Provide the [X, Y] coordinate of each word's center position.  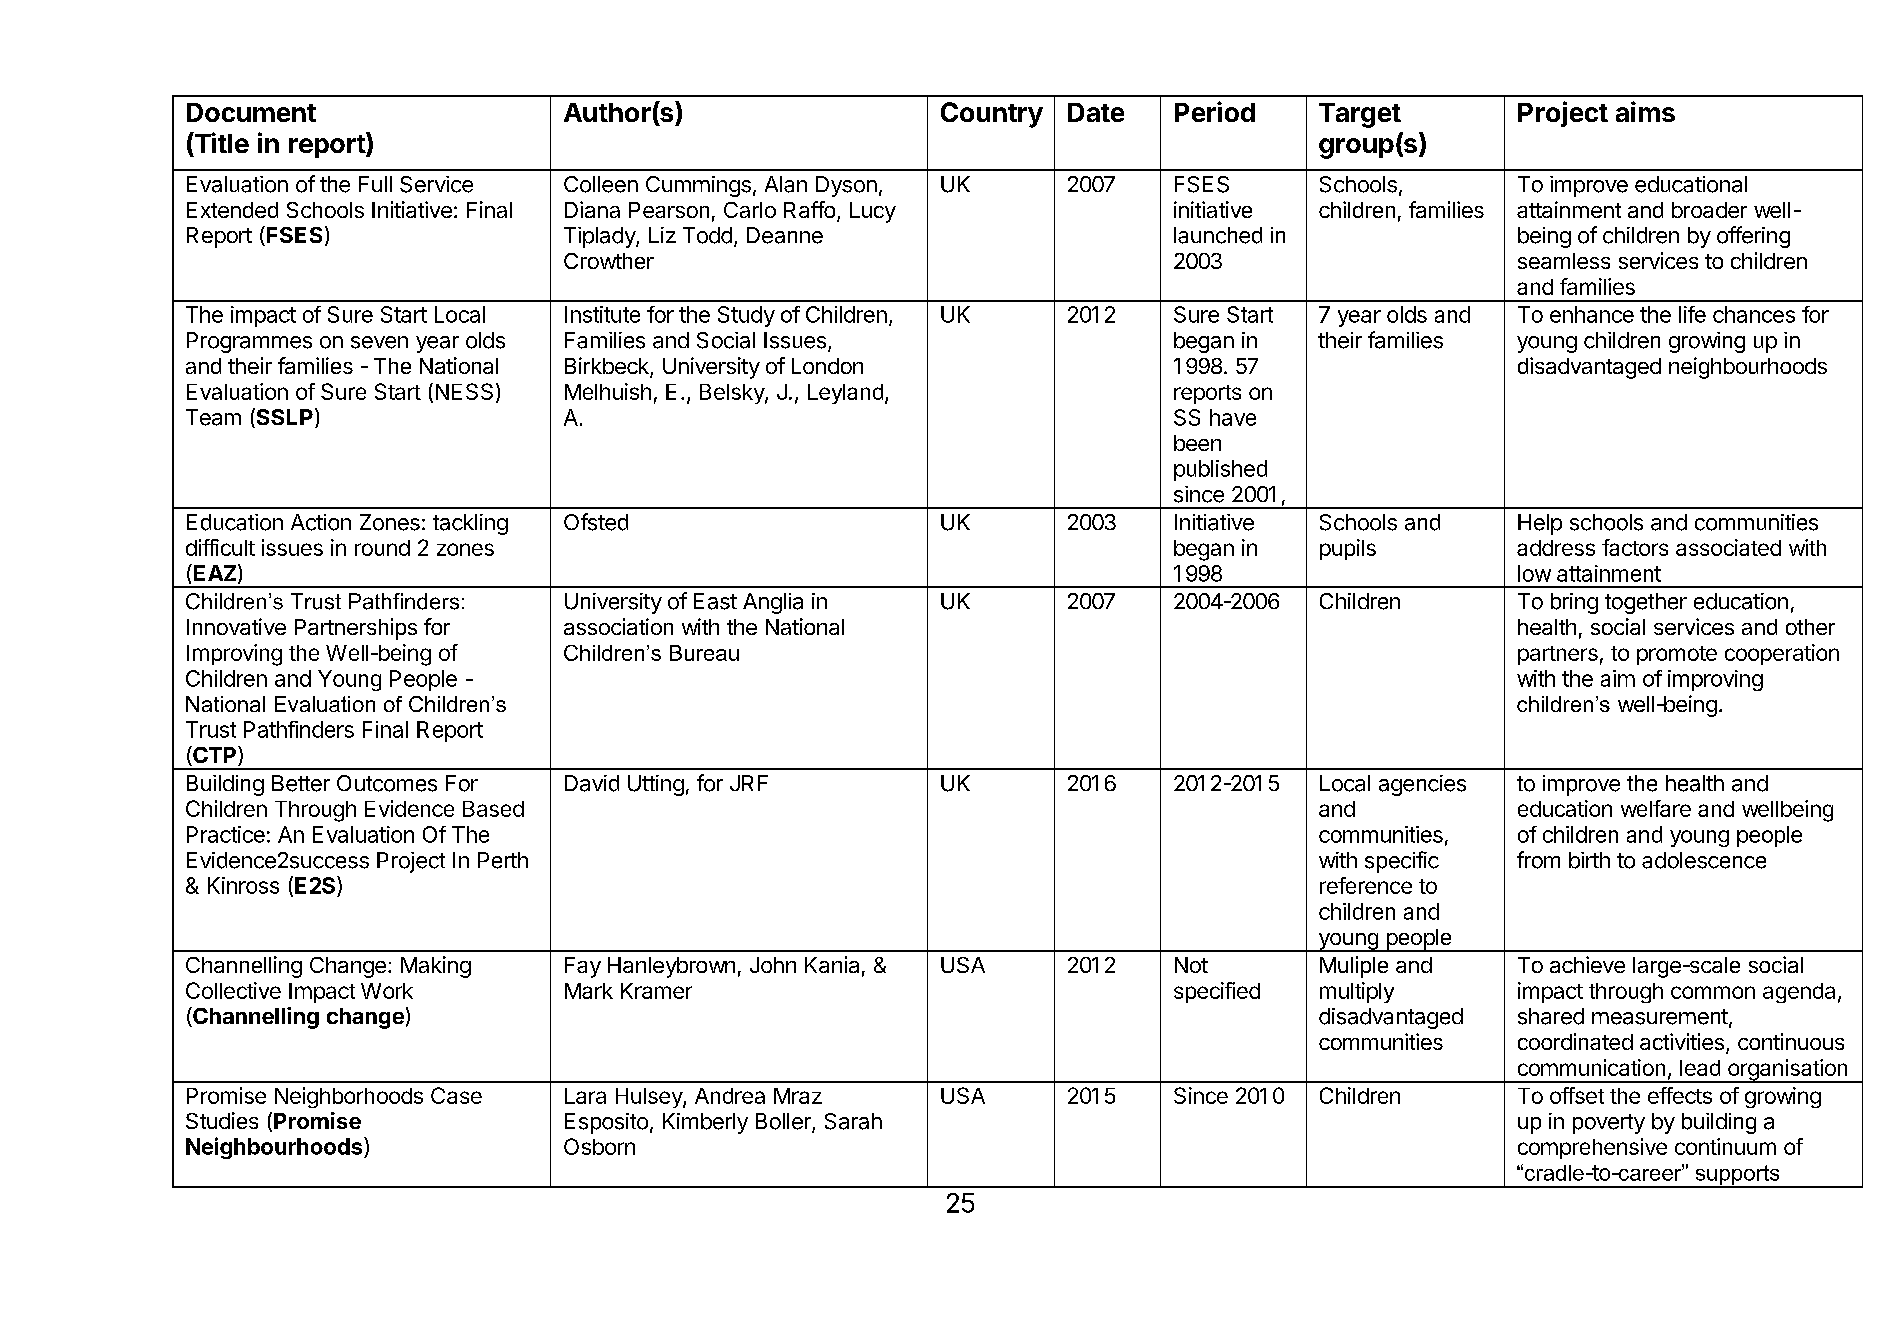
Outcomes [387, 783]
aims [1645, 111]
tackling [470, 524]
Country [992, 115]
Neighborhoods [349, 1097]
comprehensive [1592, 1148]
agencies [1422, 785]
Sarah [853, 1121]
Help [1540, 524]
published [1220, 470]
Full [375, 184]
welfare [1656, 808]
